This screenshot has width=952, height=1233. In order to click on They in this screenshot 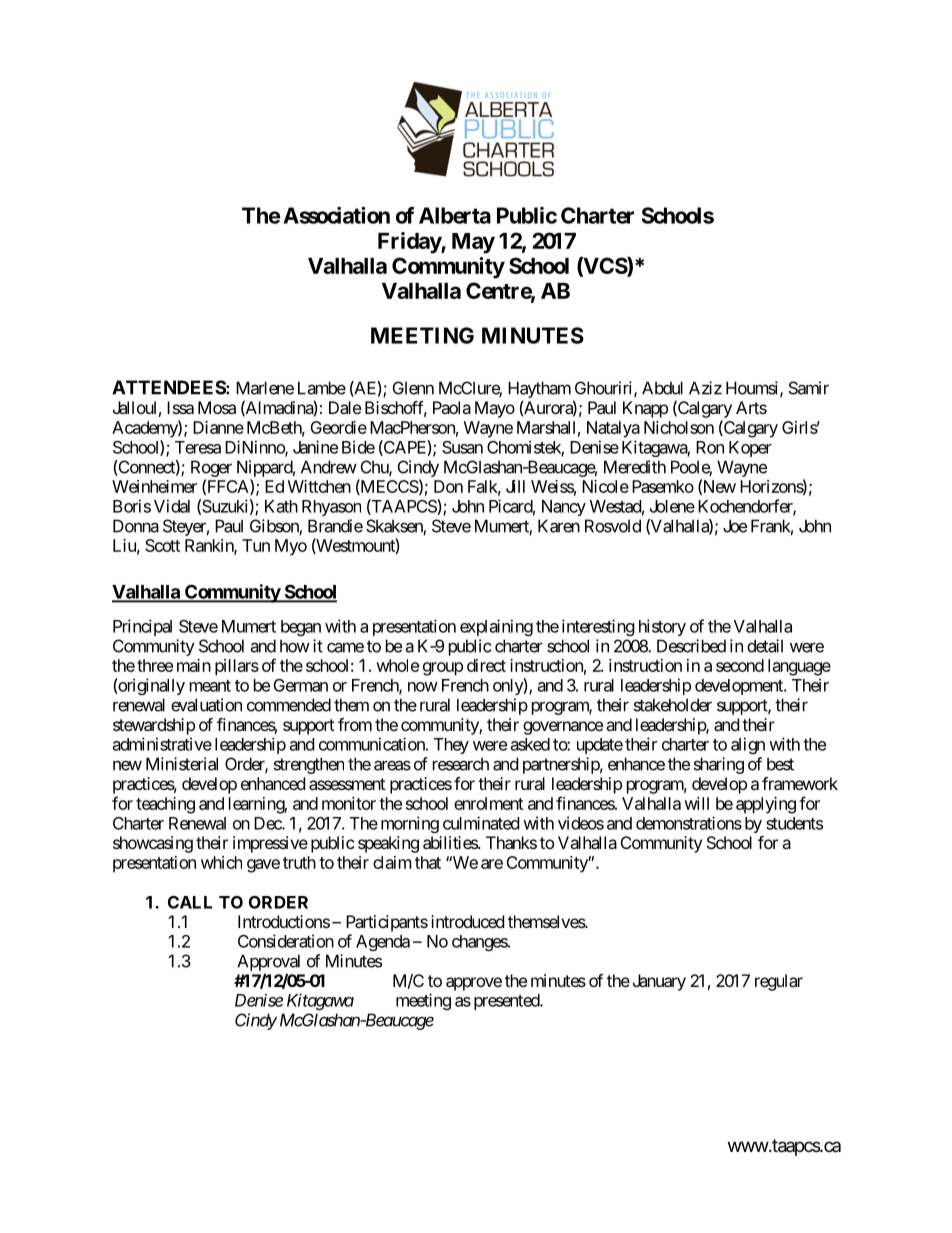, I will do `click(451, 746)`.
